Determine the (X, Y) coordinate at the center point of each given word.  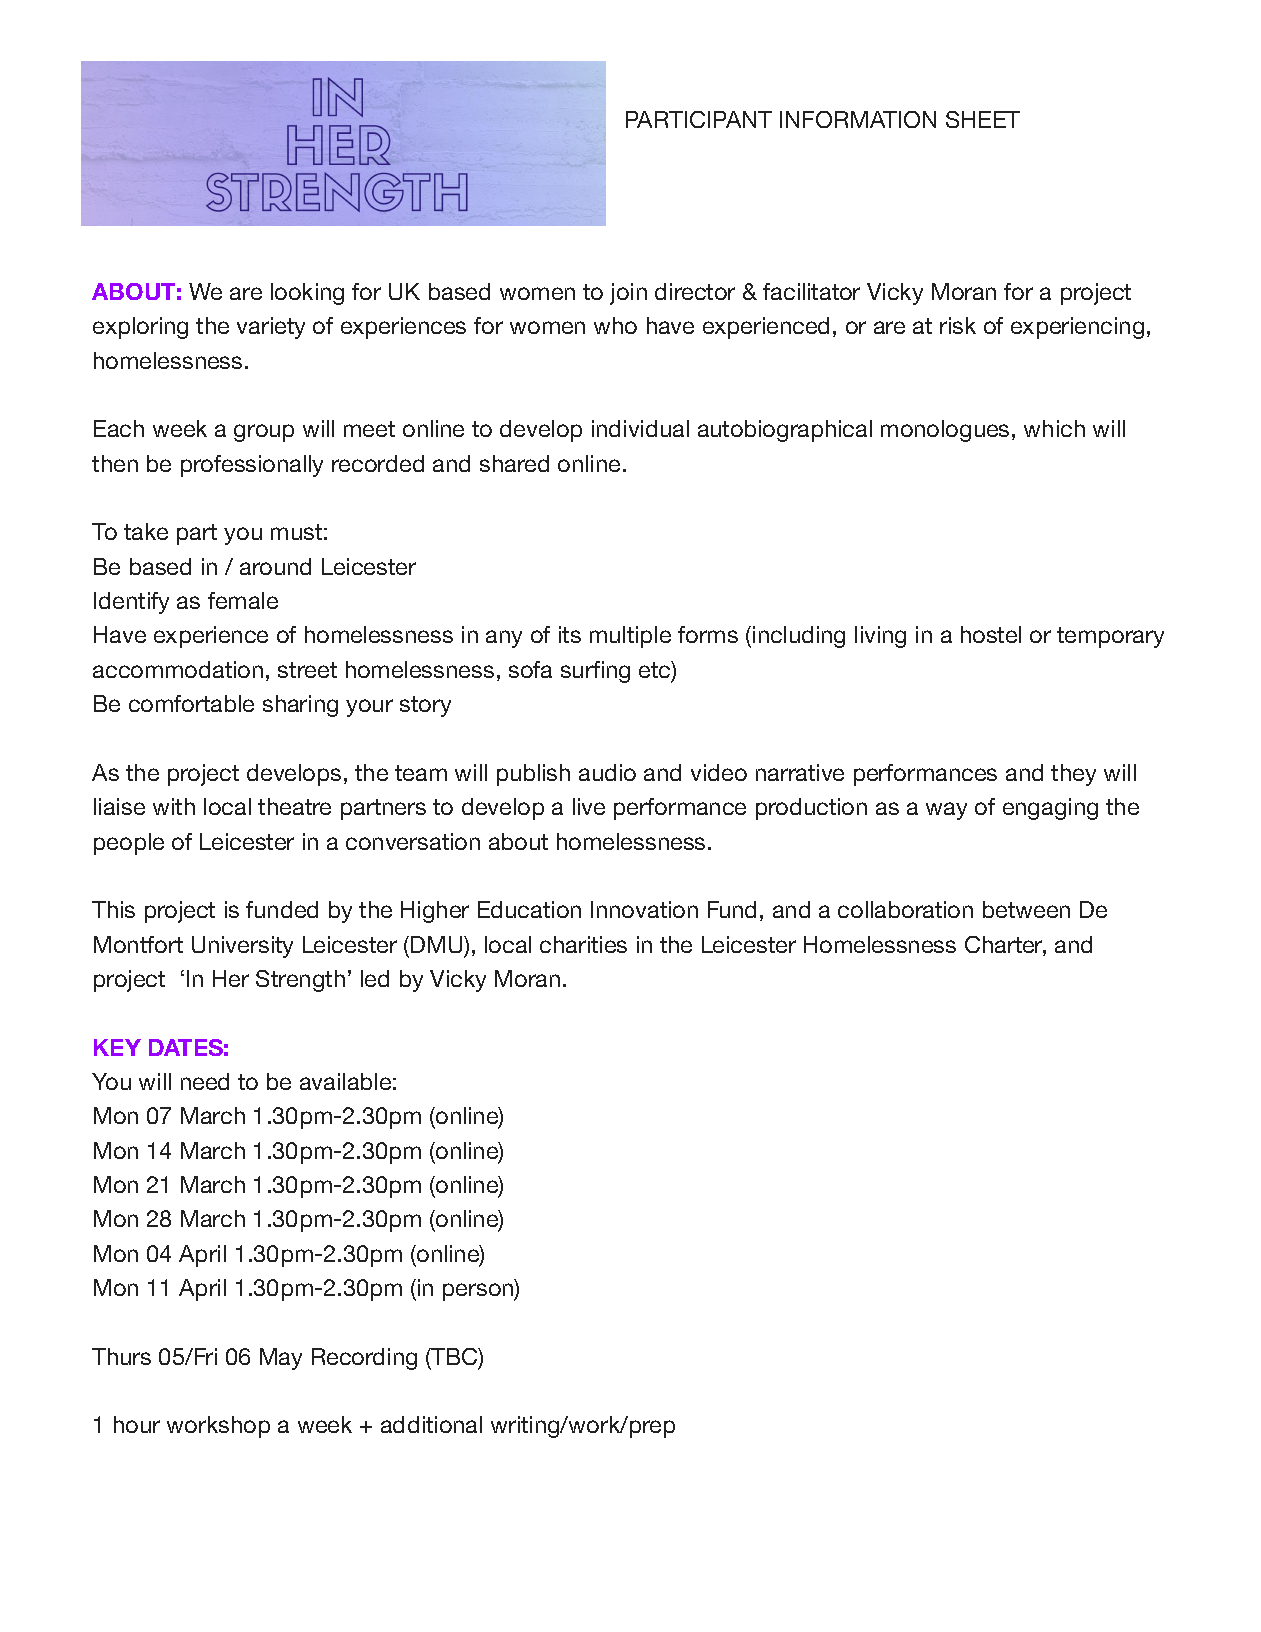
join (628, 294)
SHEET (983, 119)
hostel (991, 634)
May (281, 1359)
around (275, 566)
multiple (630, 637)
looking (307, 294)
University (242, 947)
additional (431, 1424)
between (1026, 909)
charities (583, 944)
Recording (364, 1359)
